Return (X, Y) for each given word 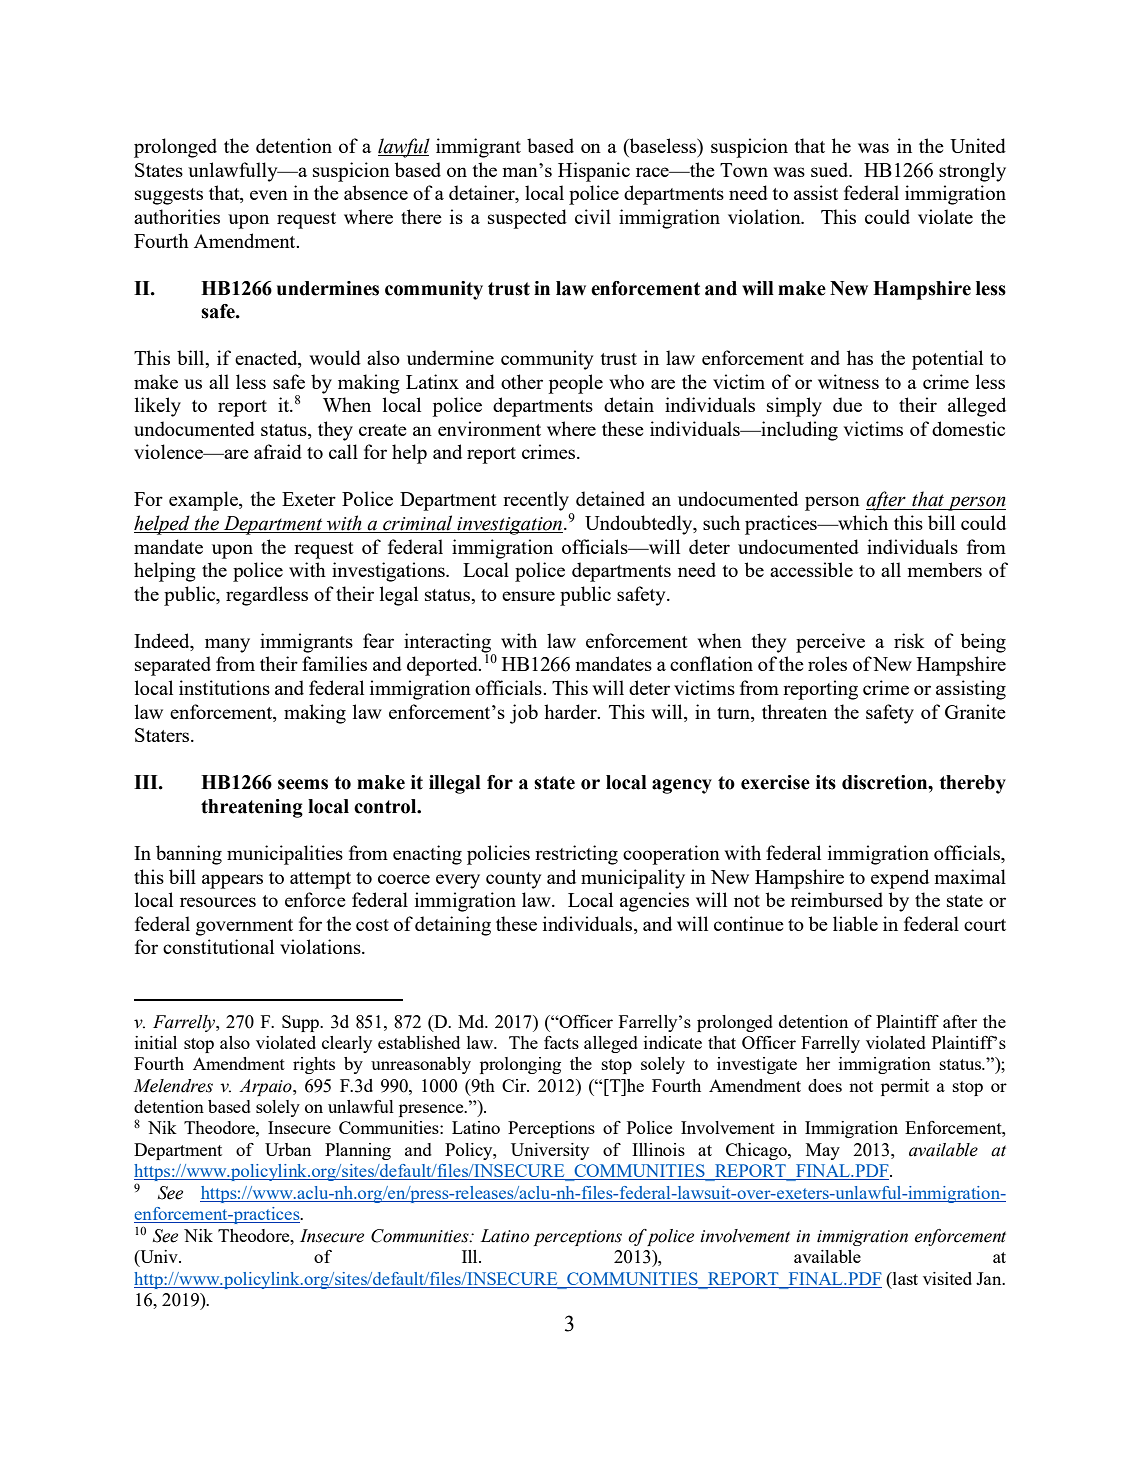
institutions (224, 687)
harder (571, 711)
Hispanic (594, 172)
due (847, 404)
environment (489, 428)
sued (831, 169)
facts (561, 1042)
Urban (288, 1149)
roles (827, 663)
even (269, 195)
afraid (278, 451)
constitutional (218, 946)
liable (855, 923)
